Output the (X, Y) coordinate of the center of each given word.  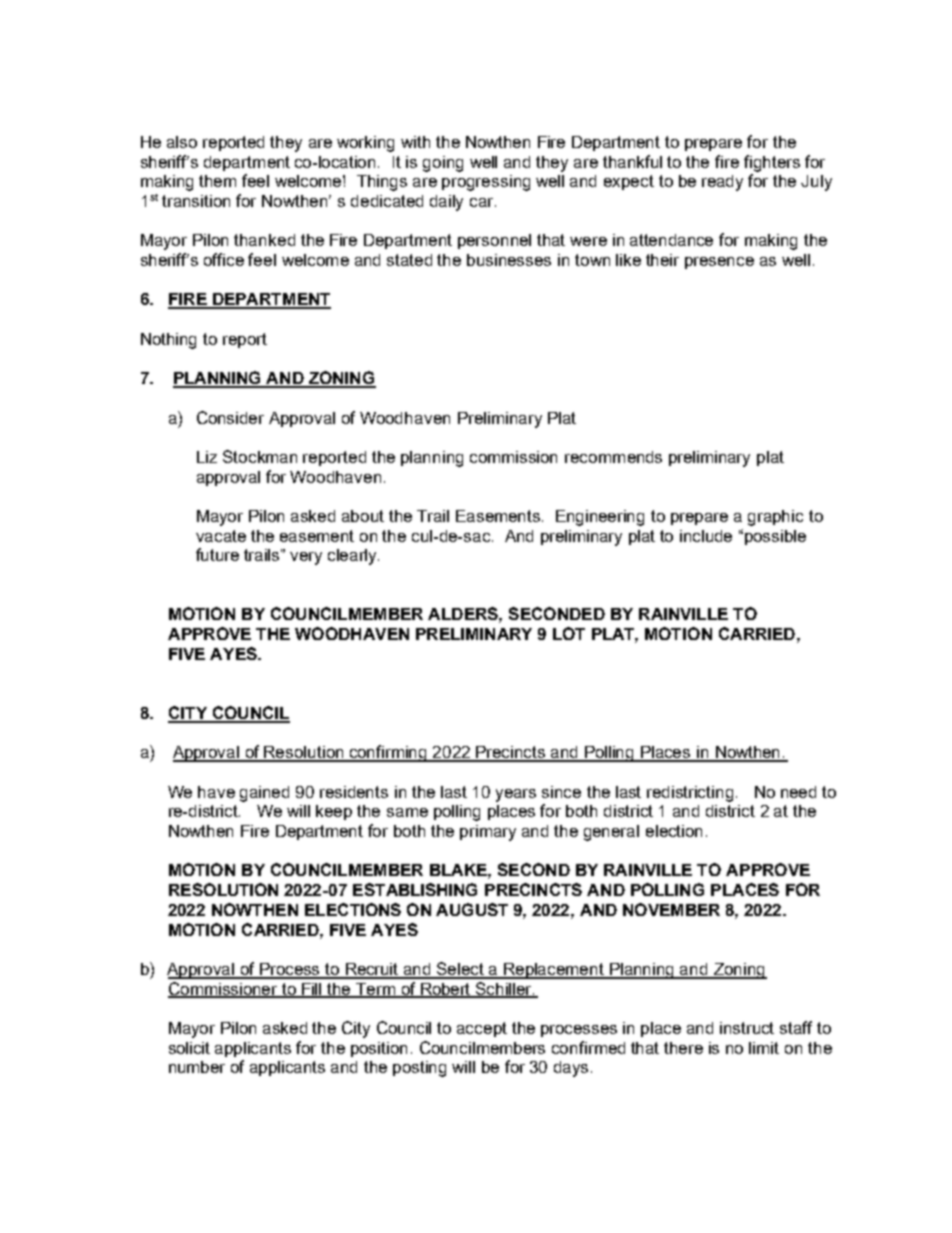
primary (488, 833)
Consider (230, 417)
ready (722, 183)
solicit (189, 1048)
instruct (747, 1028)
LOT (569, 633)
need (798, 792)
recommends (613, 457)
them (217, 181)
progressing (486, 183)
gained (264, 794)
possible (775, 537)
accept (482, 1029)
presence (719, 263)
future (217, 554)
